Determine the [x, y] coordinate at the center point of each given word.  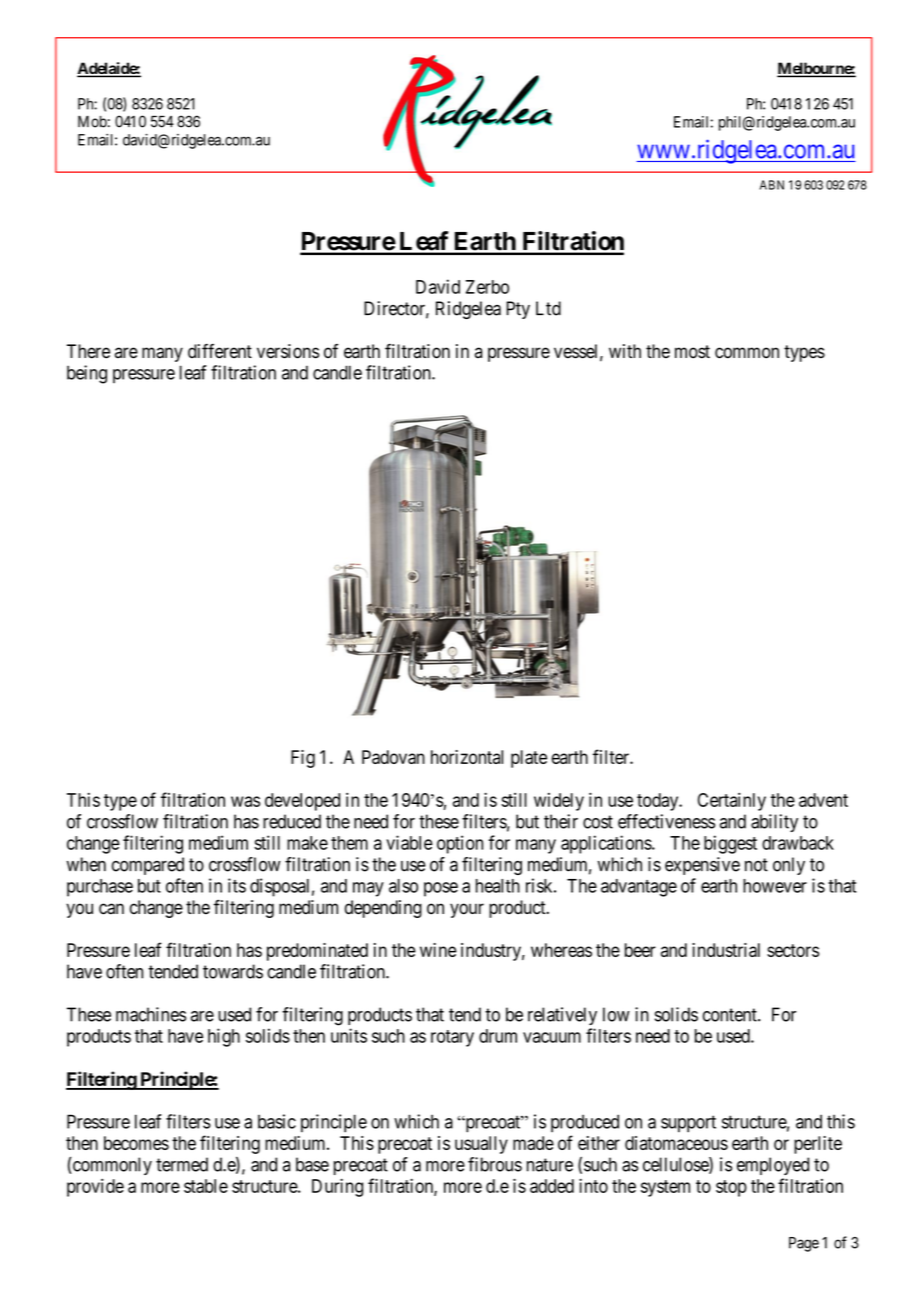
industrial [726, 950]
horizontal [467, 757]
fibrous [495, 1164]
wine [438, 950]
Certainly [732, 802]
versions [288, 351]
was [245, 801]
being [87, 374]
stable [206, 1186]
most [692, 352]
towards [233, 971]
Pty [518, 310]
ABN [772, 185]
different [220, 351]
